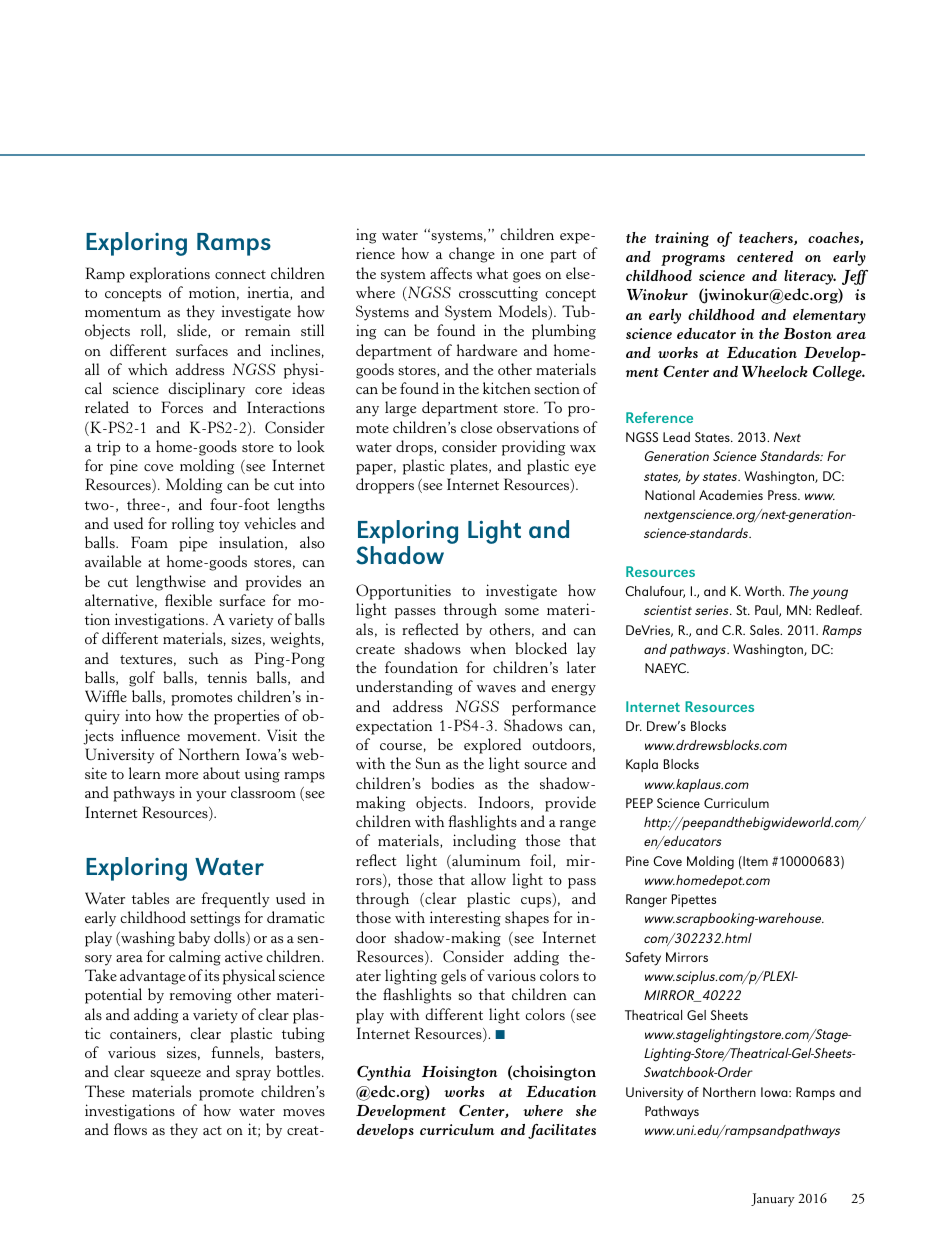 This document has width=952, height=1256. Describe the element at coordinates (130, 1129) in the document. I see `flows` at that location.
